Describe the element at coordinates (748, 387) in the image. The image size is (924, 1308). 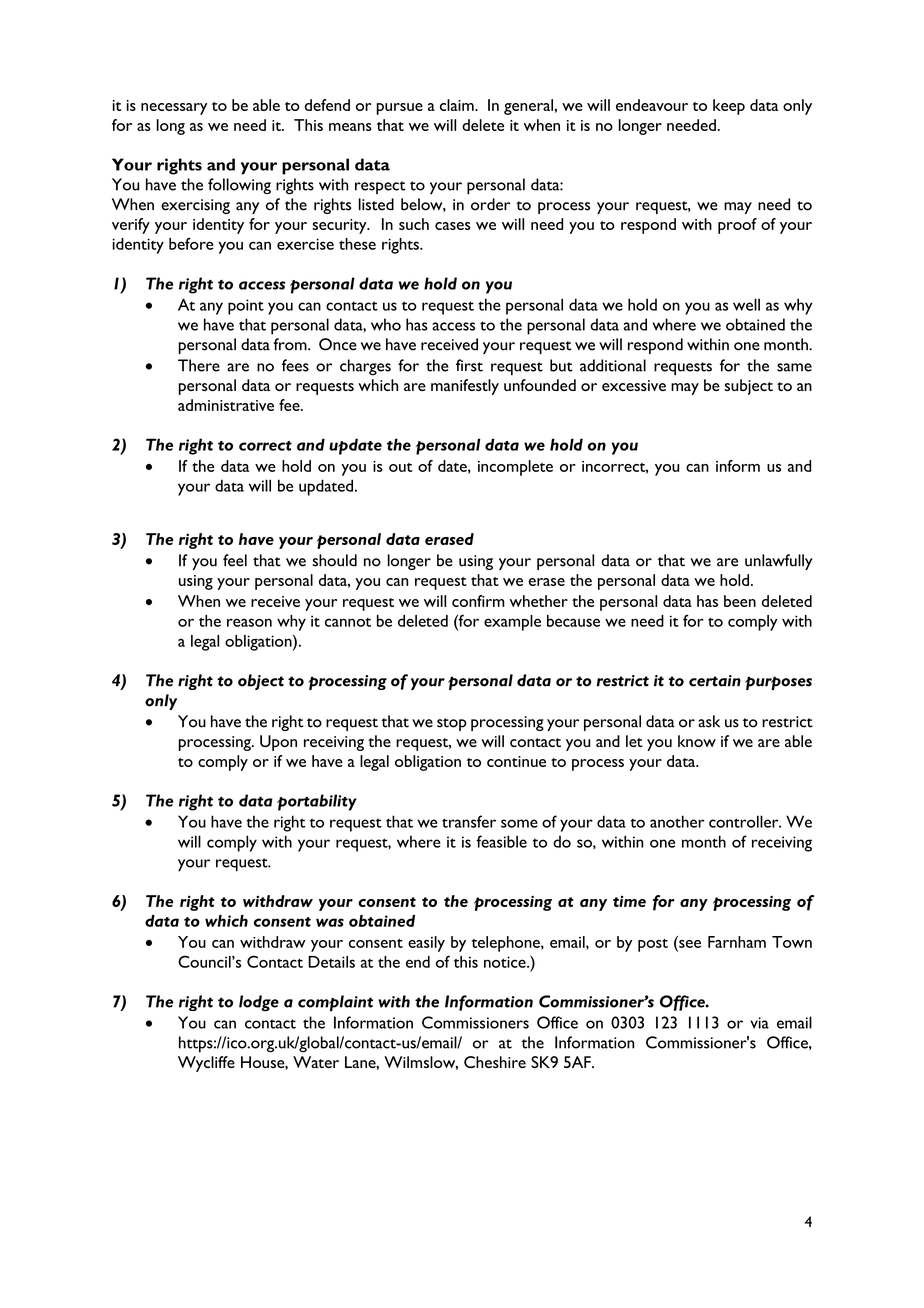
I see `subject` at that location.
